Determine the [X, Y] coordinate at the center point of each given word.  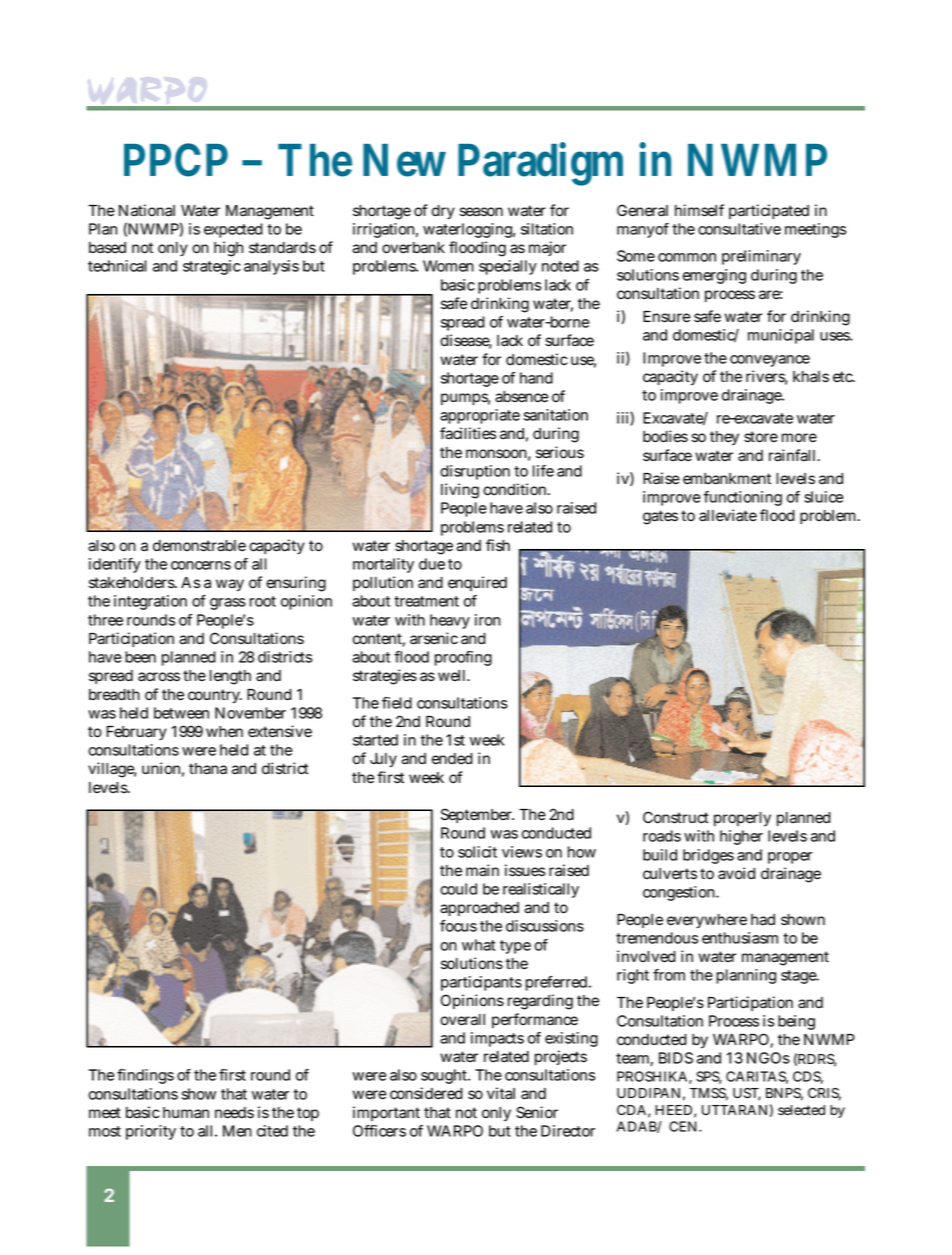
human [186, 1113]
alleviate [728, 515]
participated [769, 211]
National [147, 210]
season [481, 212]
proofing [463, 658]
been [140, 657]
